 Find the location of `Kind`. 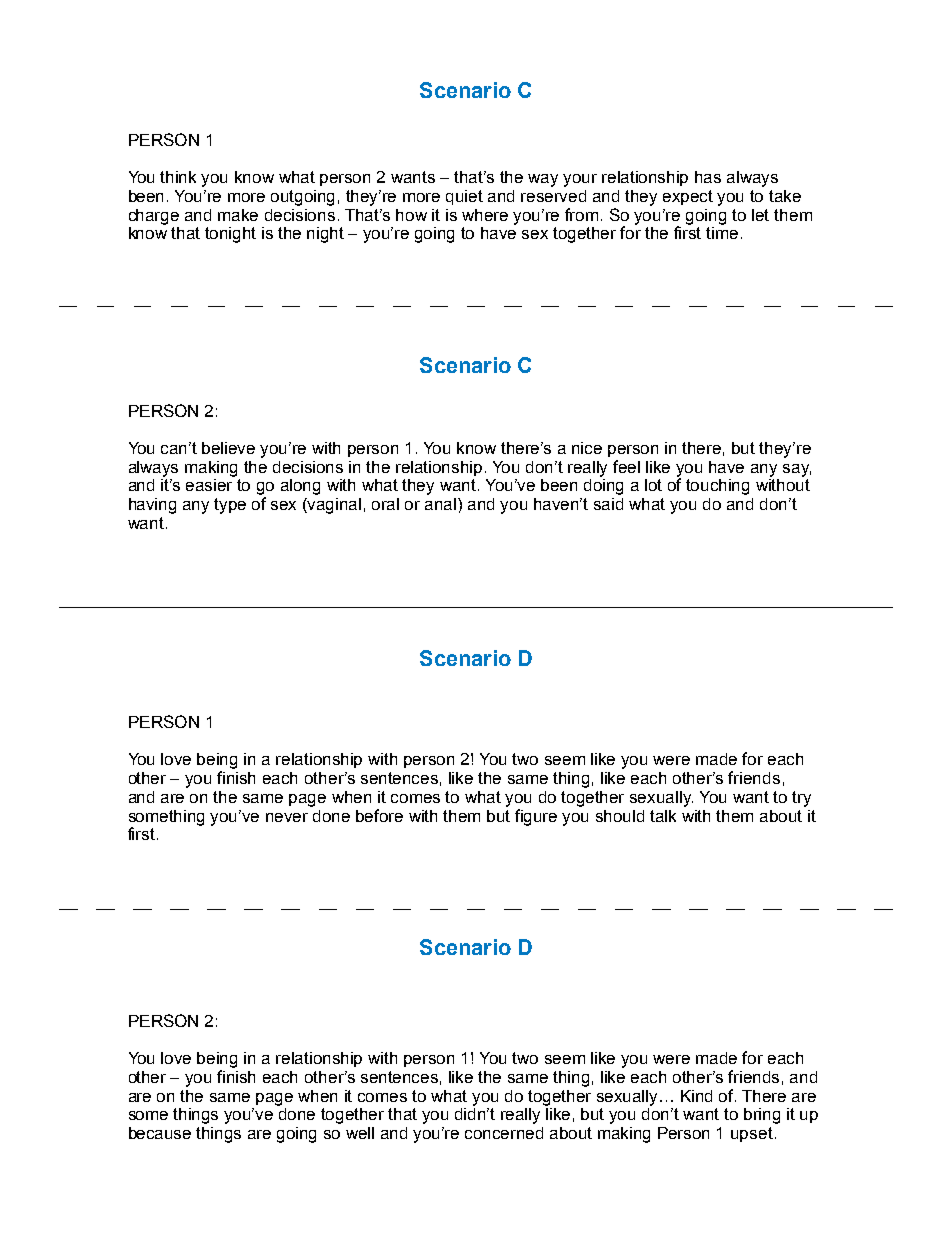

Kind is located at coordinates (696, 1096).
